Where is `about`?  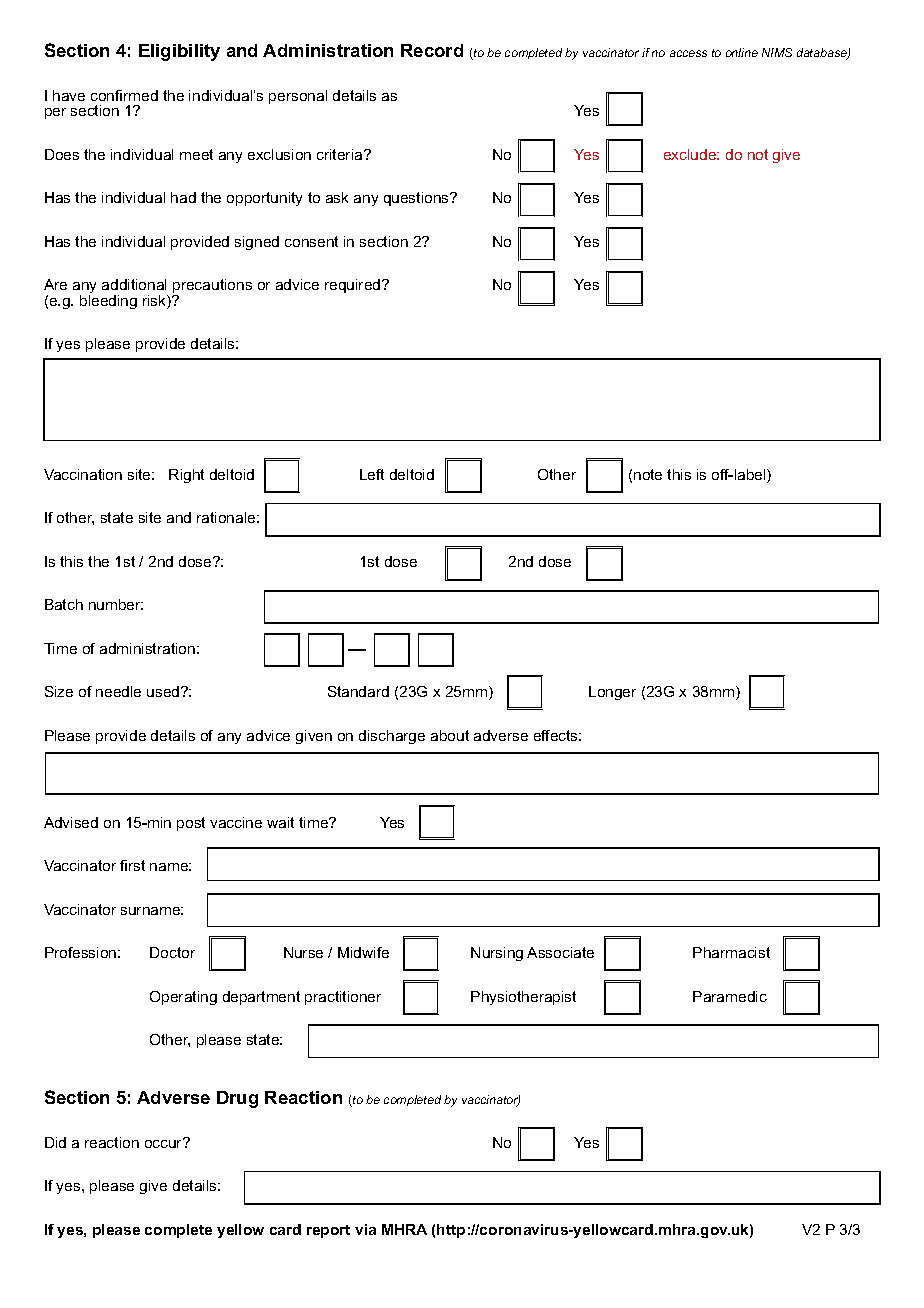 about is located at coordinates (450, 735).
